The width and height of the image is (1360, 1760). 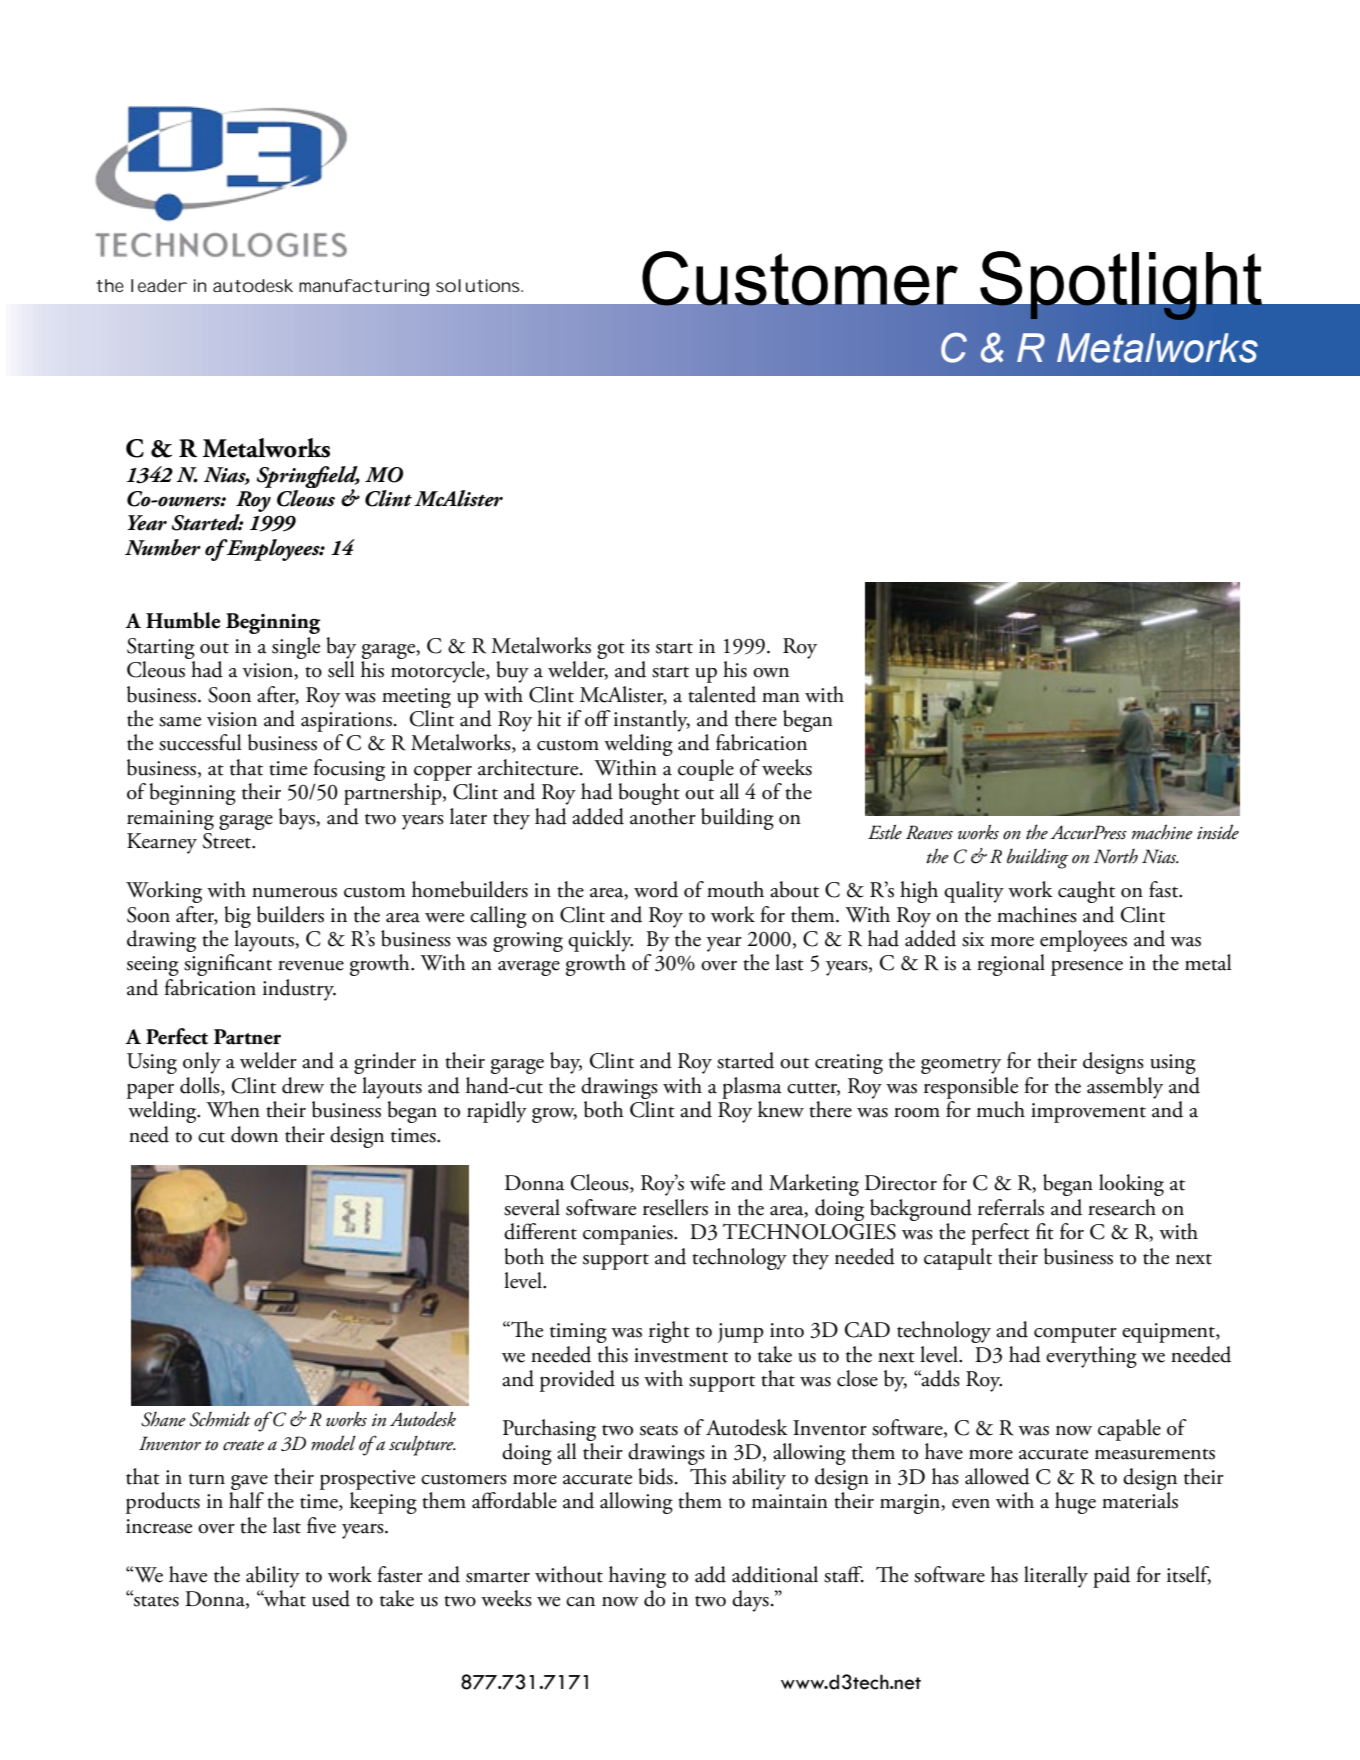 What do you see at coordinates (707, 1182) in the image?
I see `wife` at bounding box center [707, 1182].
